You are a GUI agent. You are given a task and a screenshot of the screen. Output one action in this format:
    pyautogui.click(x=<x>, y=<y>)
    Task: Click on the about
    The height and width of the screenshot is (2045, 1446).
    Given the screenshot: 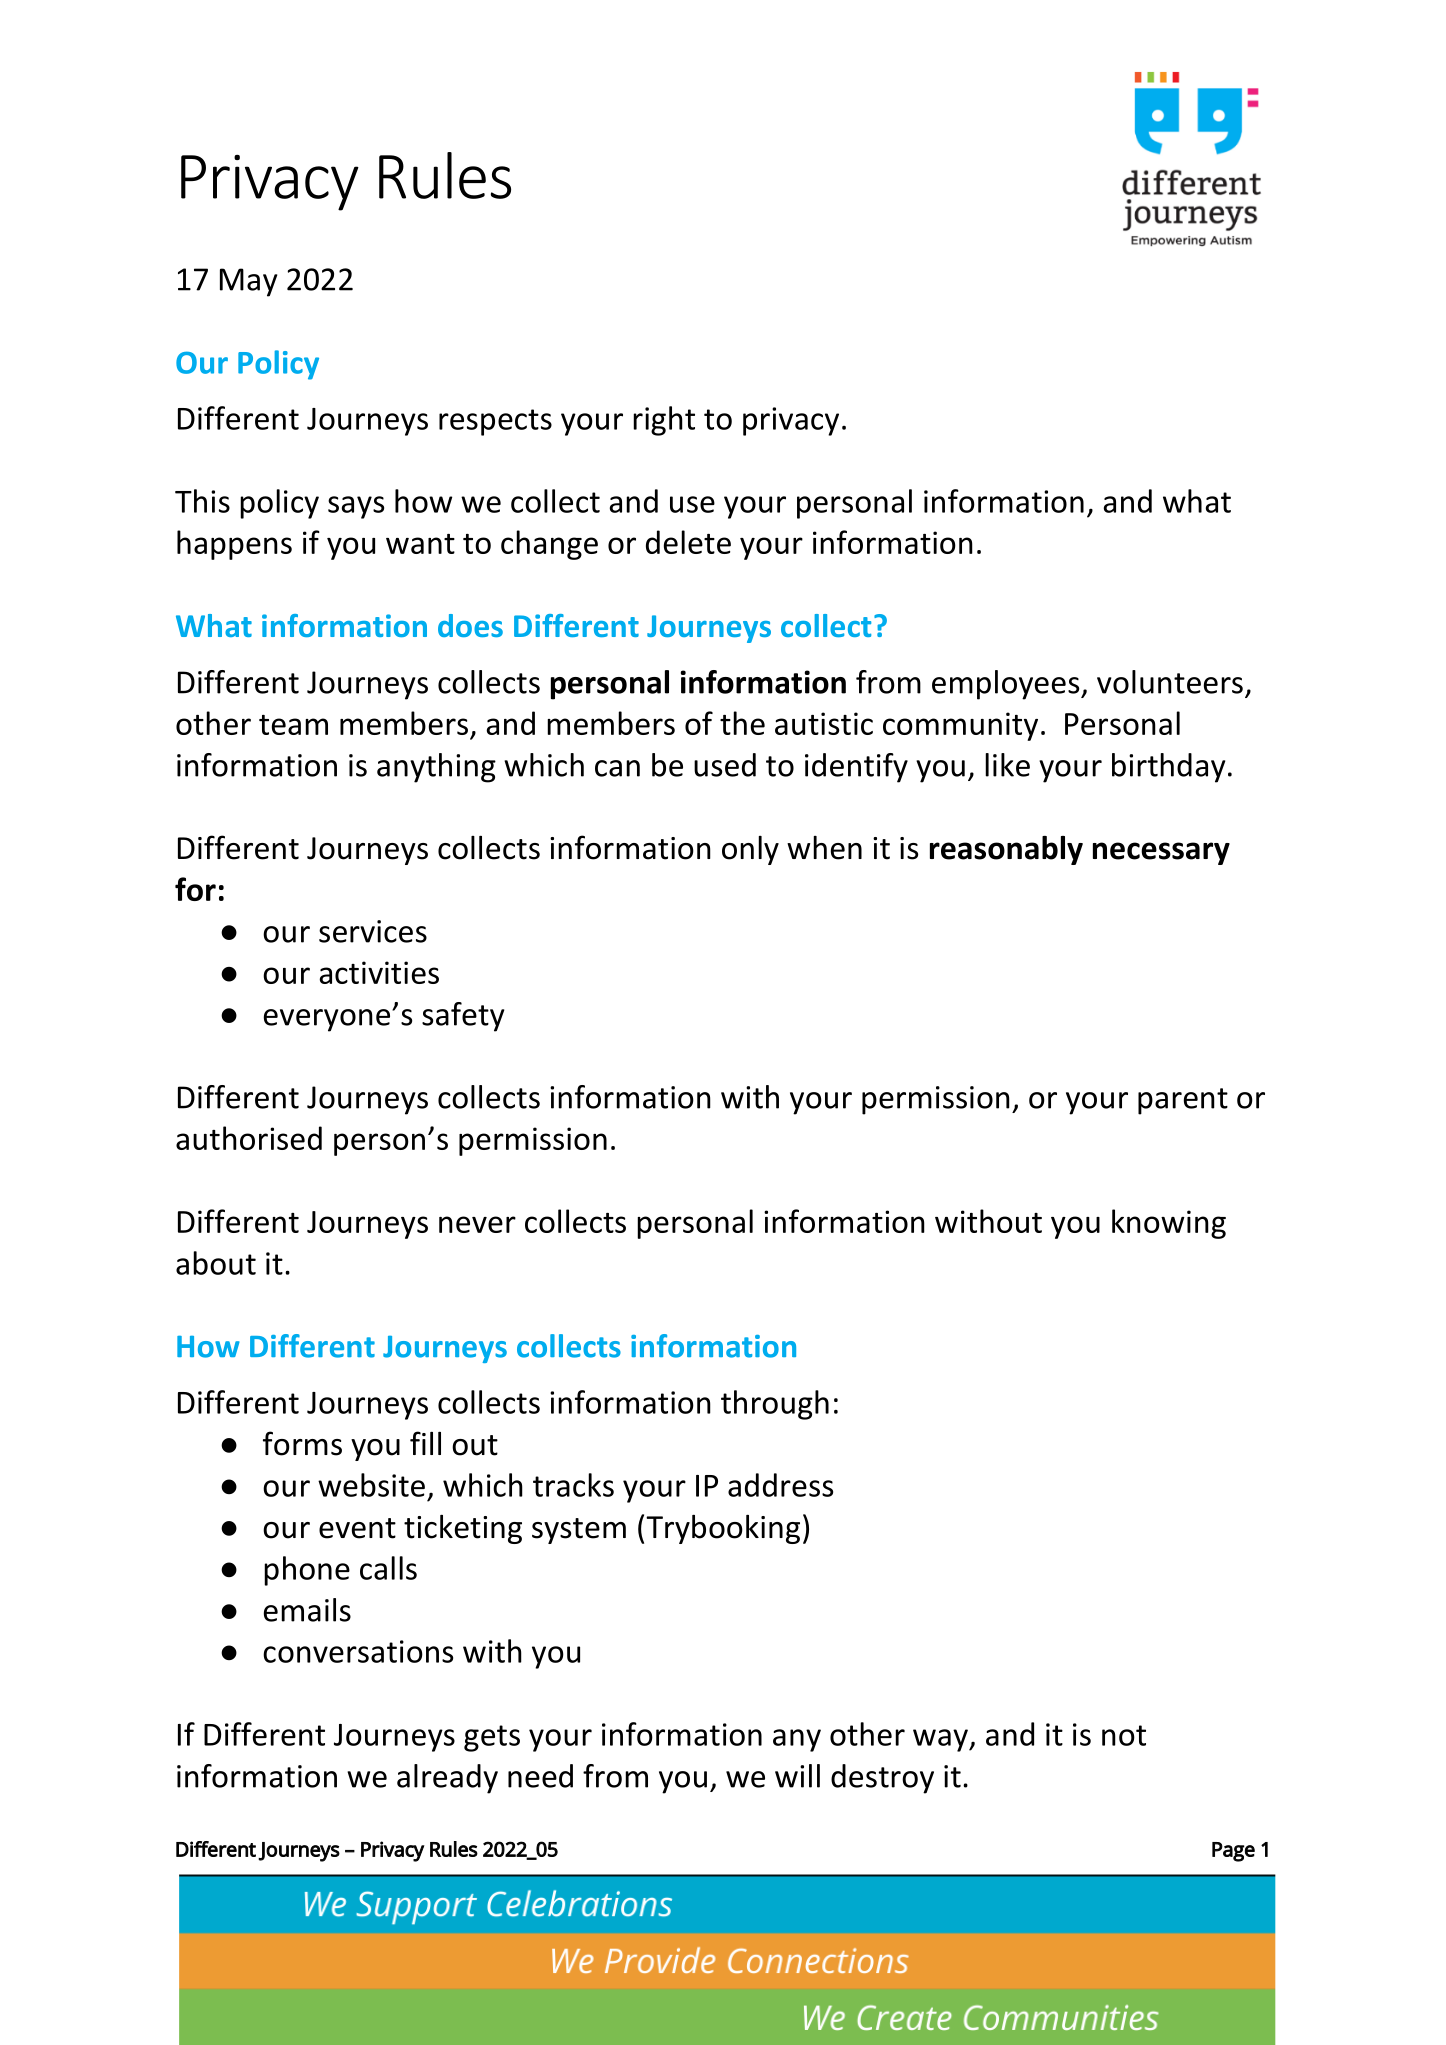 What is the action you would take?
    pyautogui.click(x=216, y=1263)
